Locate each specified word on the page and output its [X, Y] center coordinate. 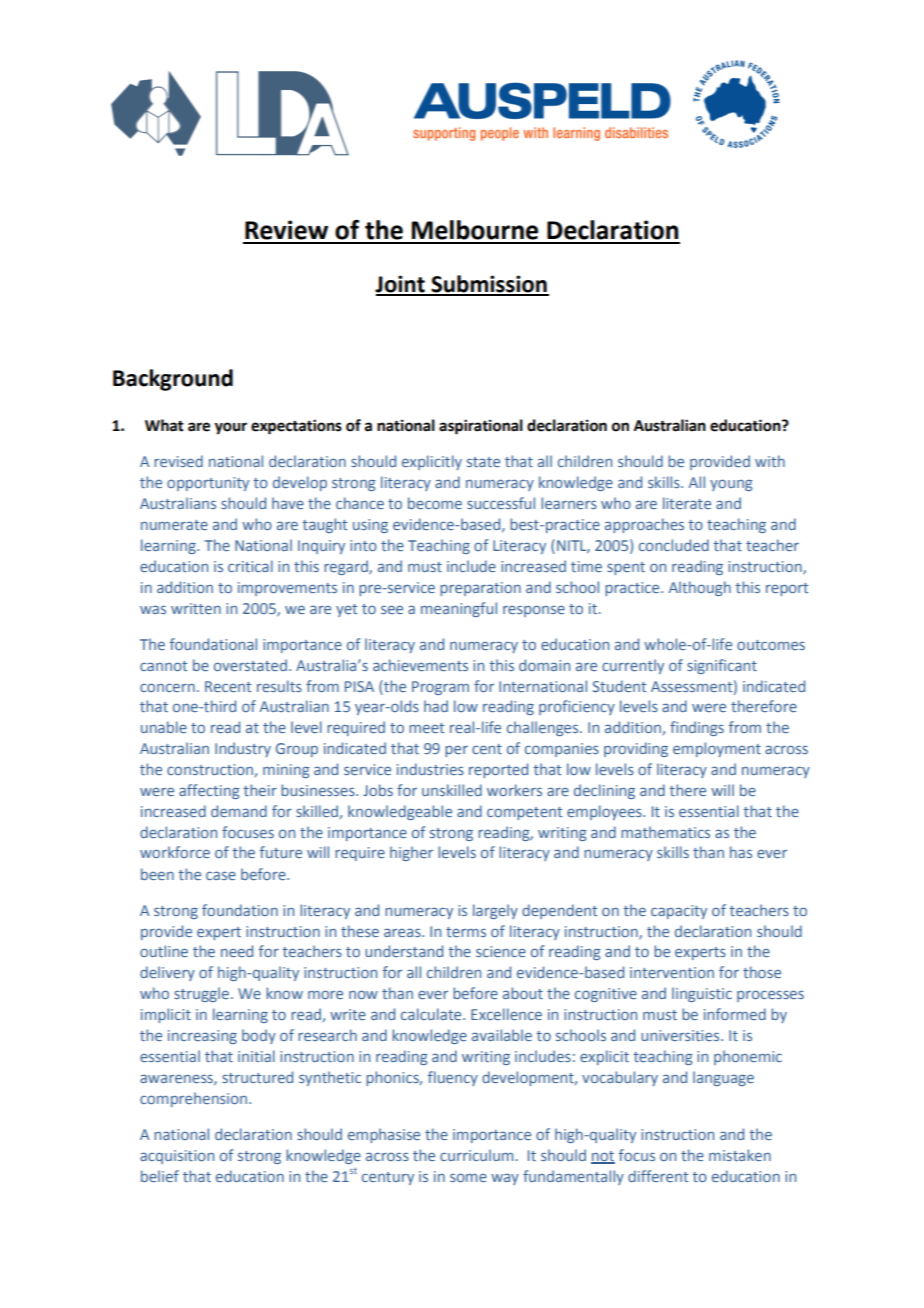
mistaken [740, 1155]
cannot [163, 666]
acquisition [177, 1157]
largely [495, 911]
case [221, 875]
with [770, 461]
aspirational [481, 427]
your [231, 428]
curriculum [476, 1155]
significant [722, 666]
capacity [679, 912]
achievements [420, 665]
